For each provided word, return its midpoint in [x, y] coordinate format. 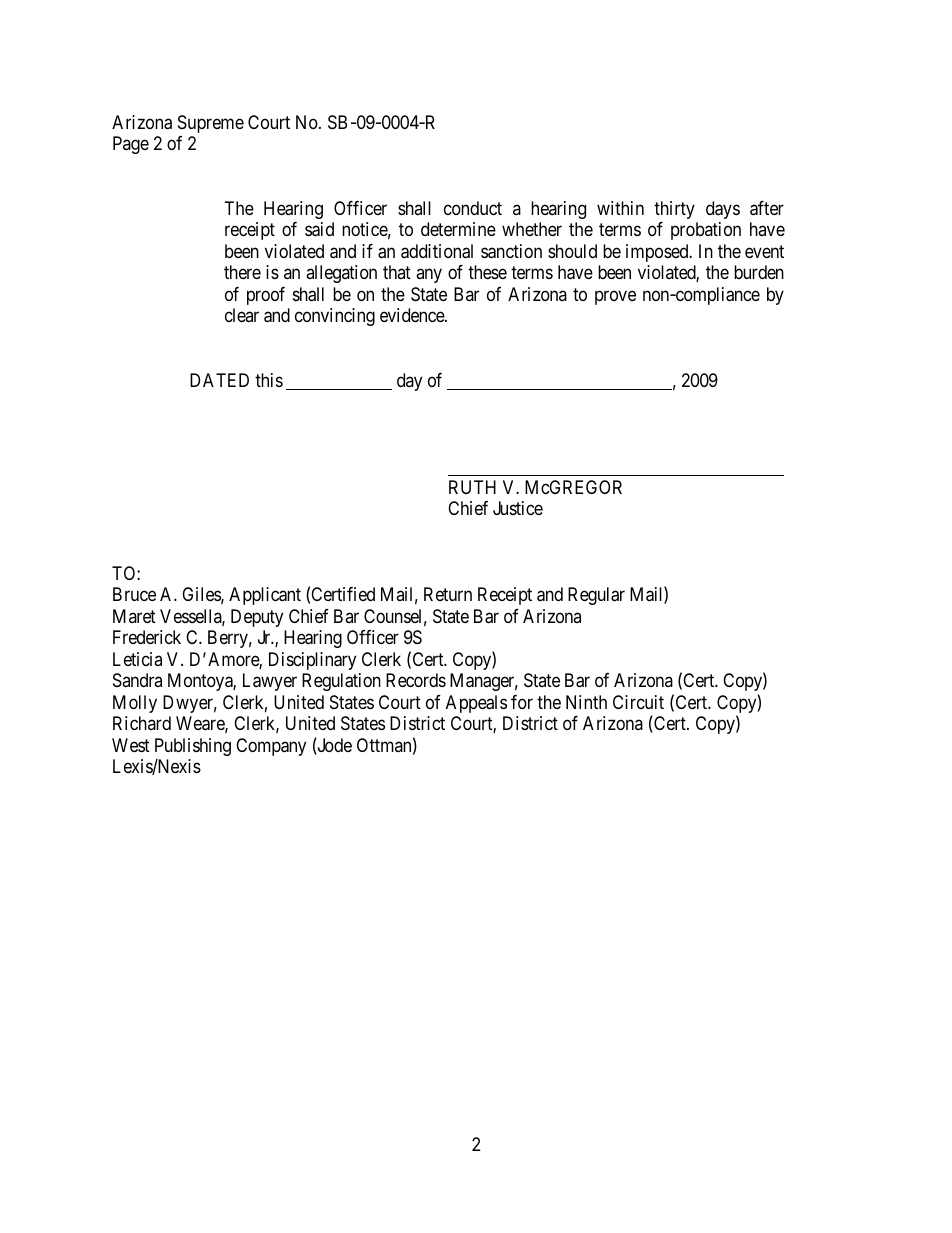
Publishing [193, 747]
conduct [473, 208]
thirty [674, 210]
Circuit [638, 702]
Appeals [476, 704]
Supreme [211, 124]
